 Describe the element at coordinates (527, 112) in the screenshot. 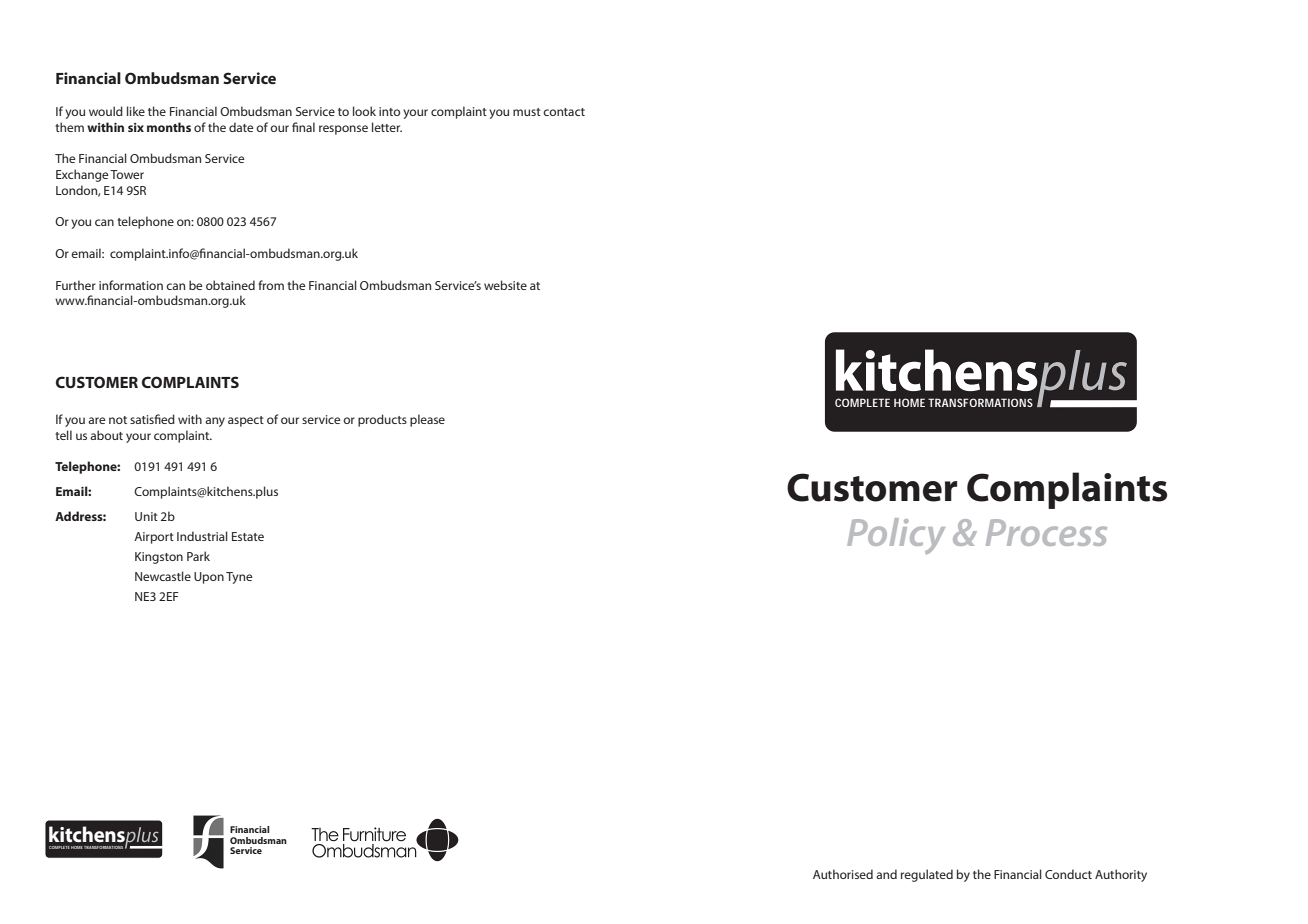

I see `must` at that location.
